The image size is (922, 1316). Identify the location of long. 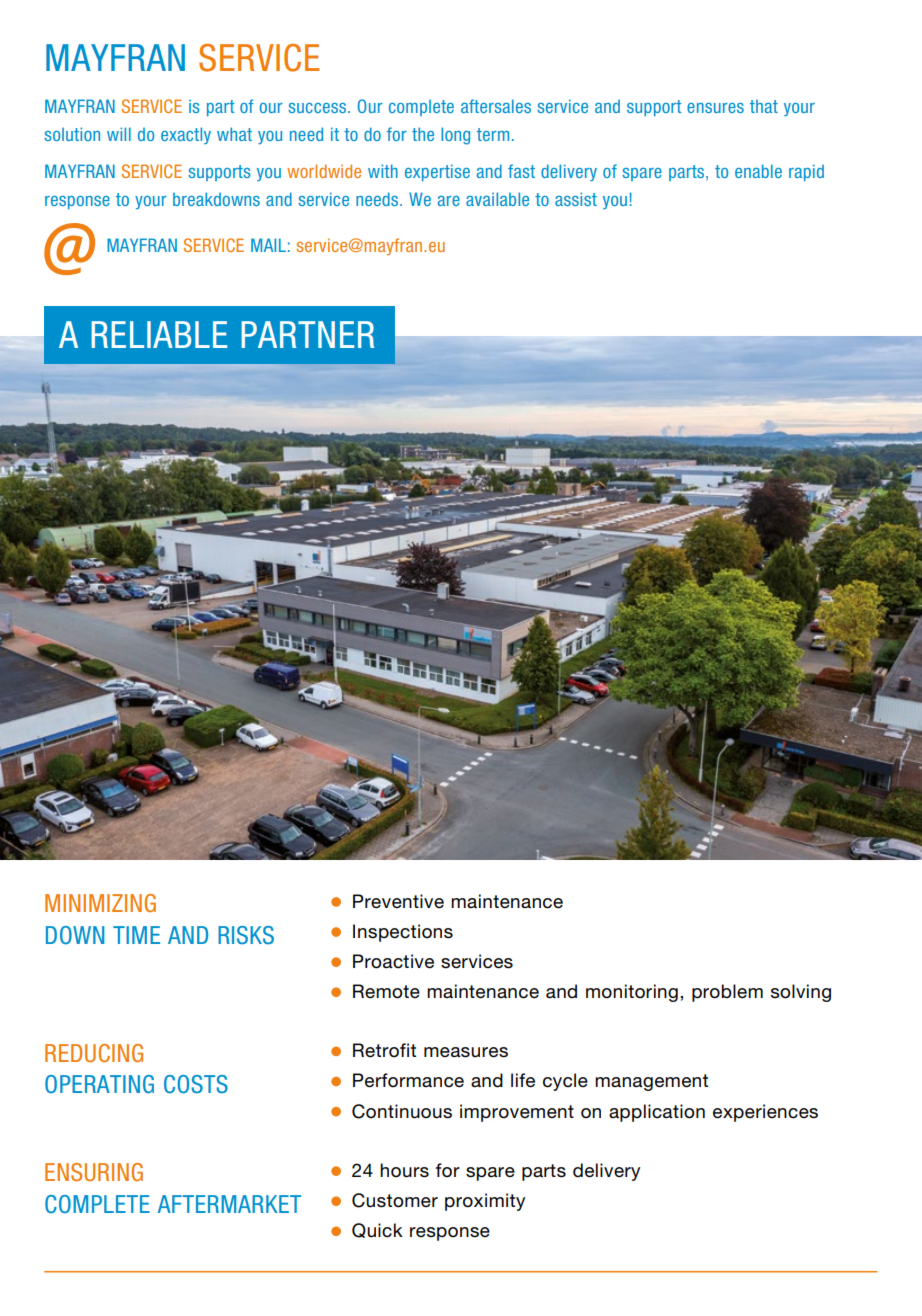
(455, 136).
